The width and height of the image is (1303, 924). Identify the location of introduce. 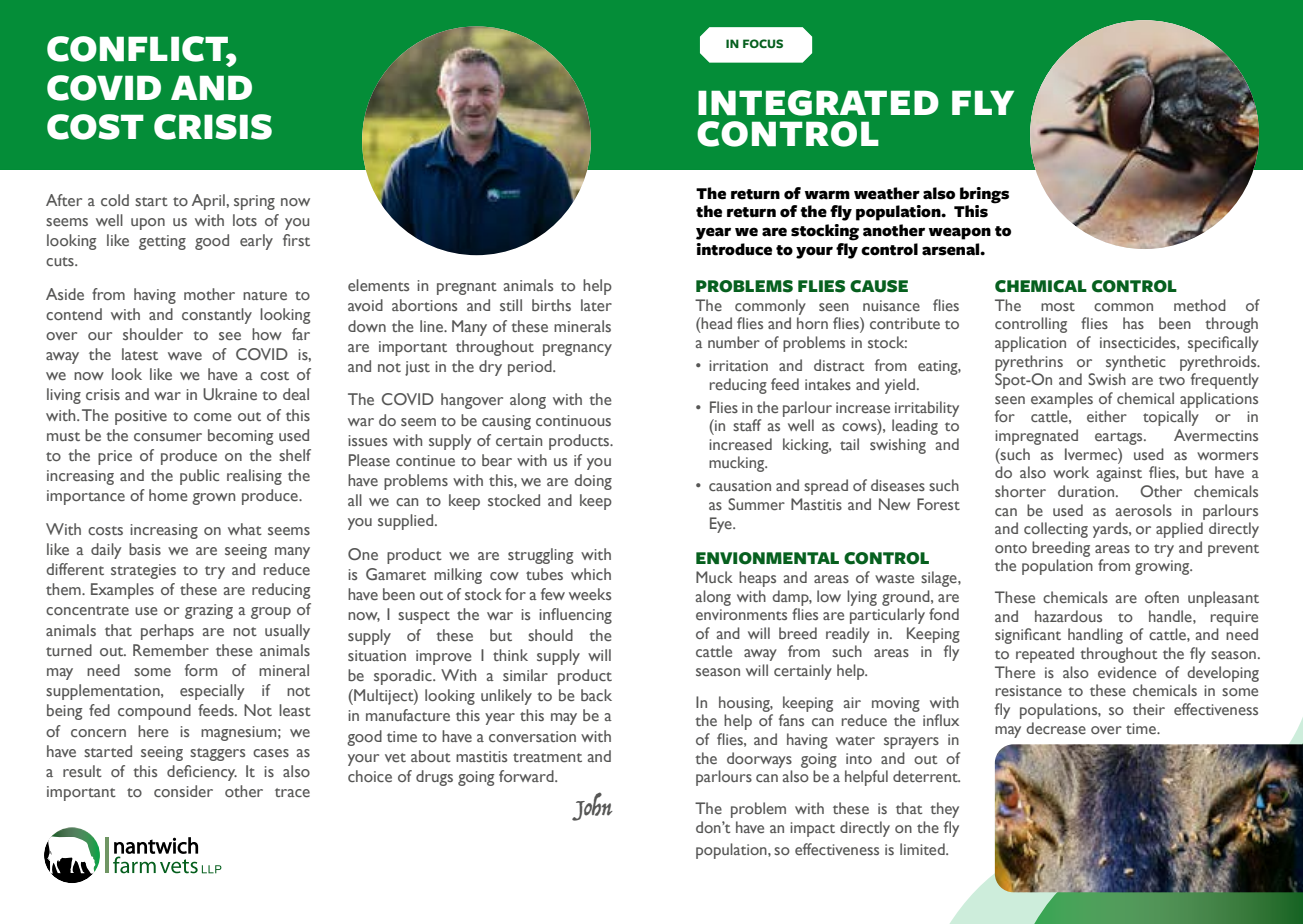
(734, 249).
